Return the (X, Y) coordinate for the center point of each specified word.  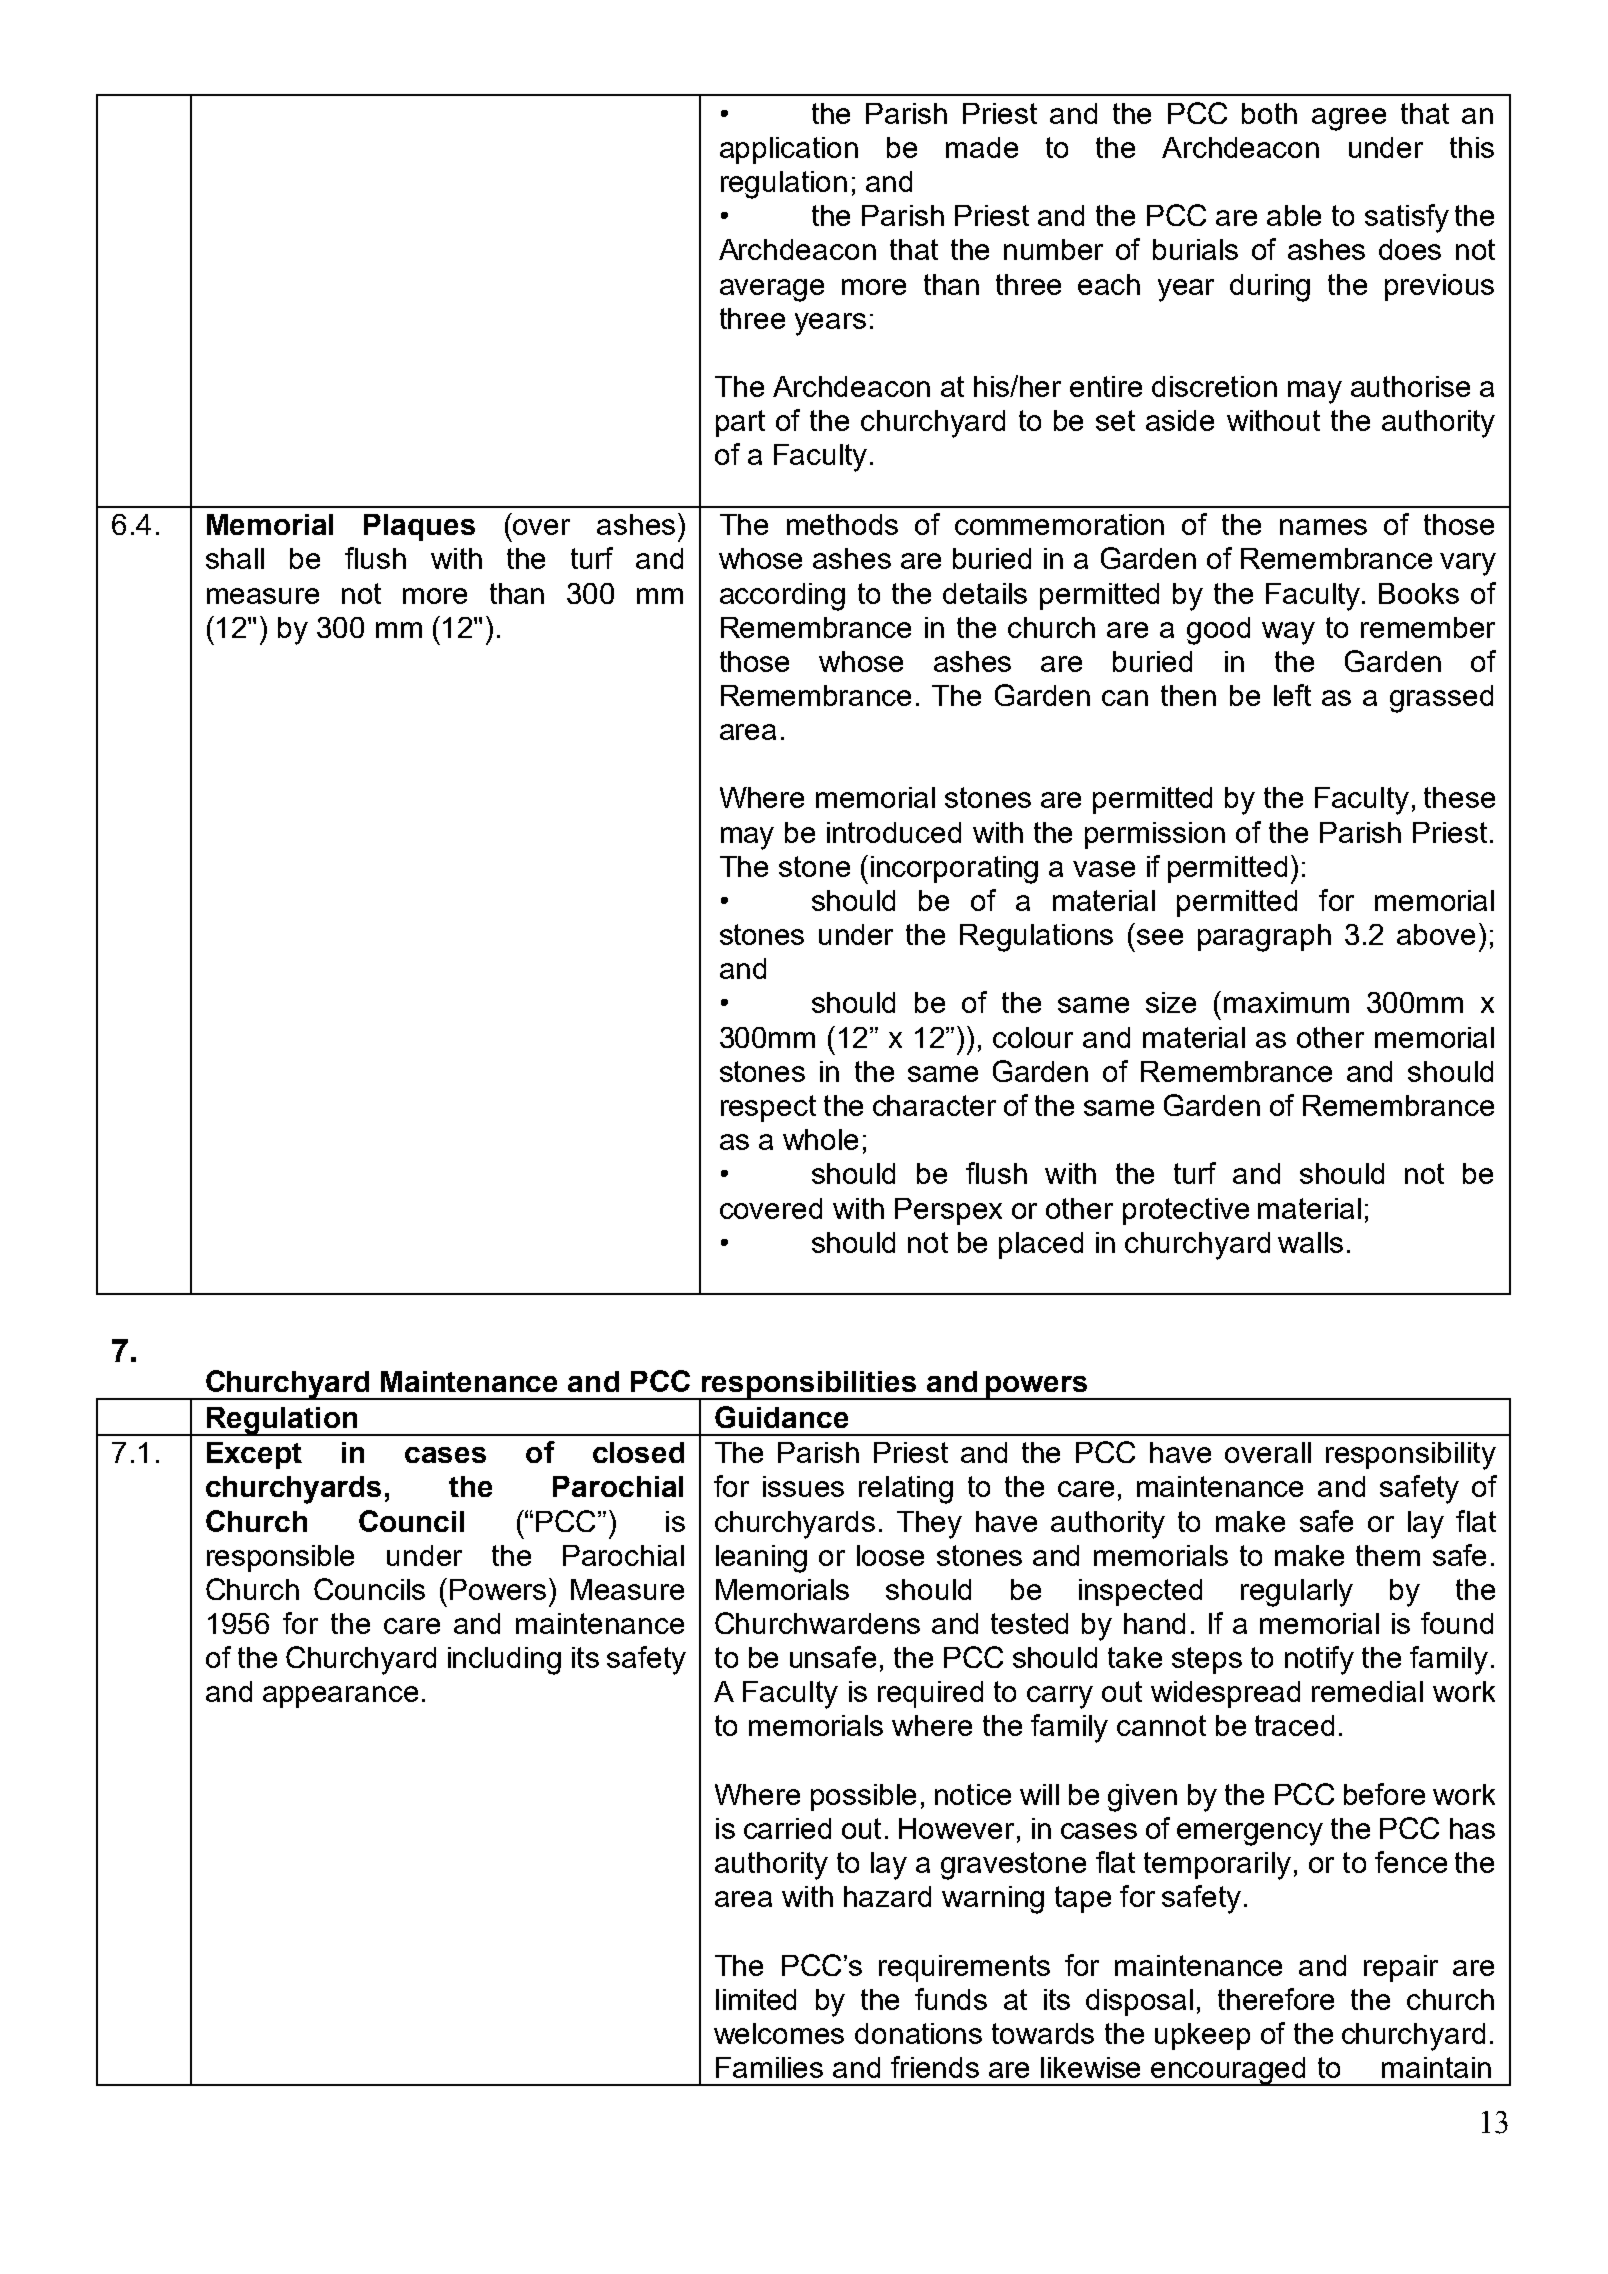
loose (890, 1555)
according (782, 597)
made (982, 147)
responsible (280, 1558)
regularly (1297, 1593)
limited (756, 1999)
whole (820, 1139)
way (1288, 633)
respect (768, 1108)
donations (918, 2033)
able (1294, 215)
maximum (1286, 1002)
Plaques (419, 527)
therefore (1276, 1999)
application (789, 150)
